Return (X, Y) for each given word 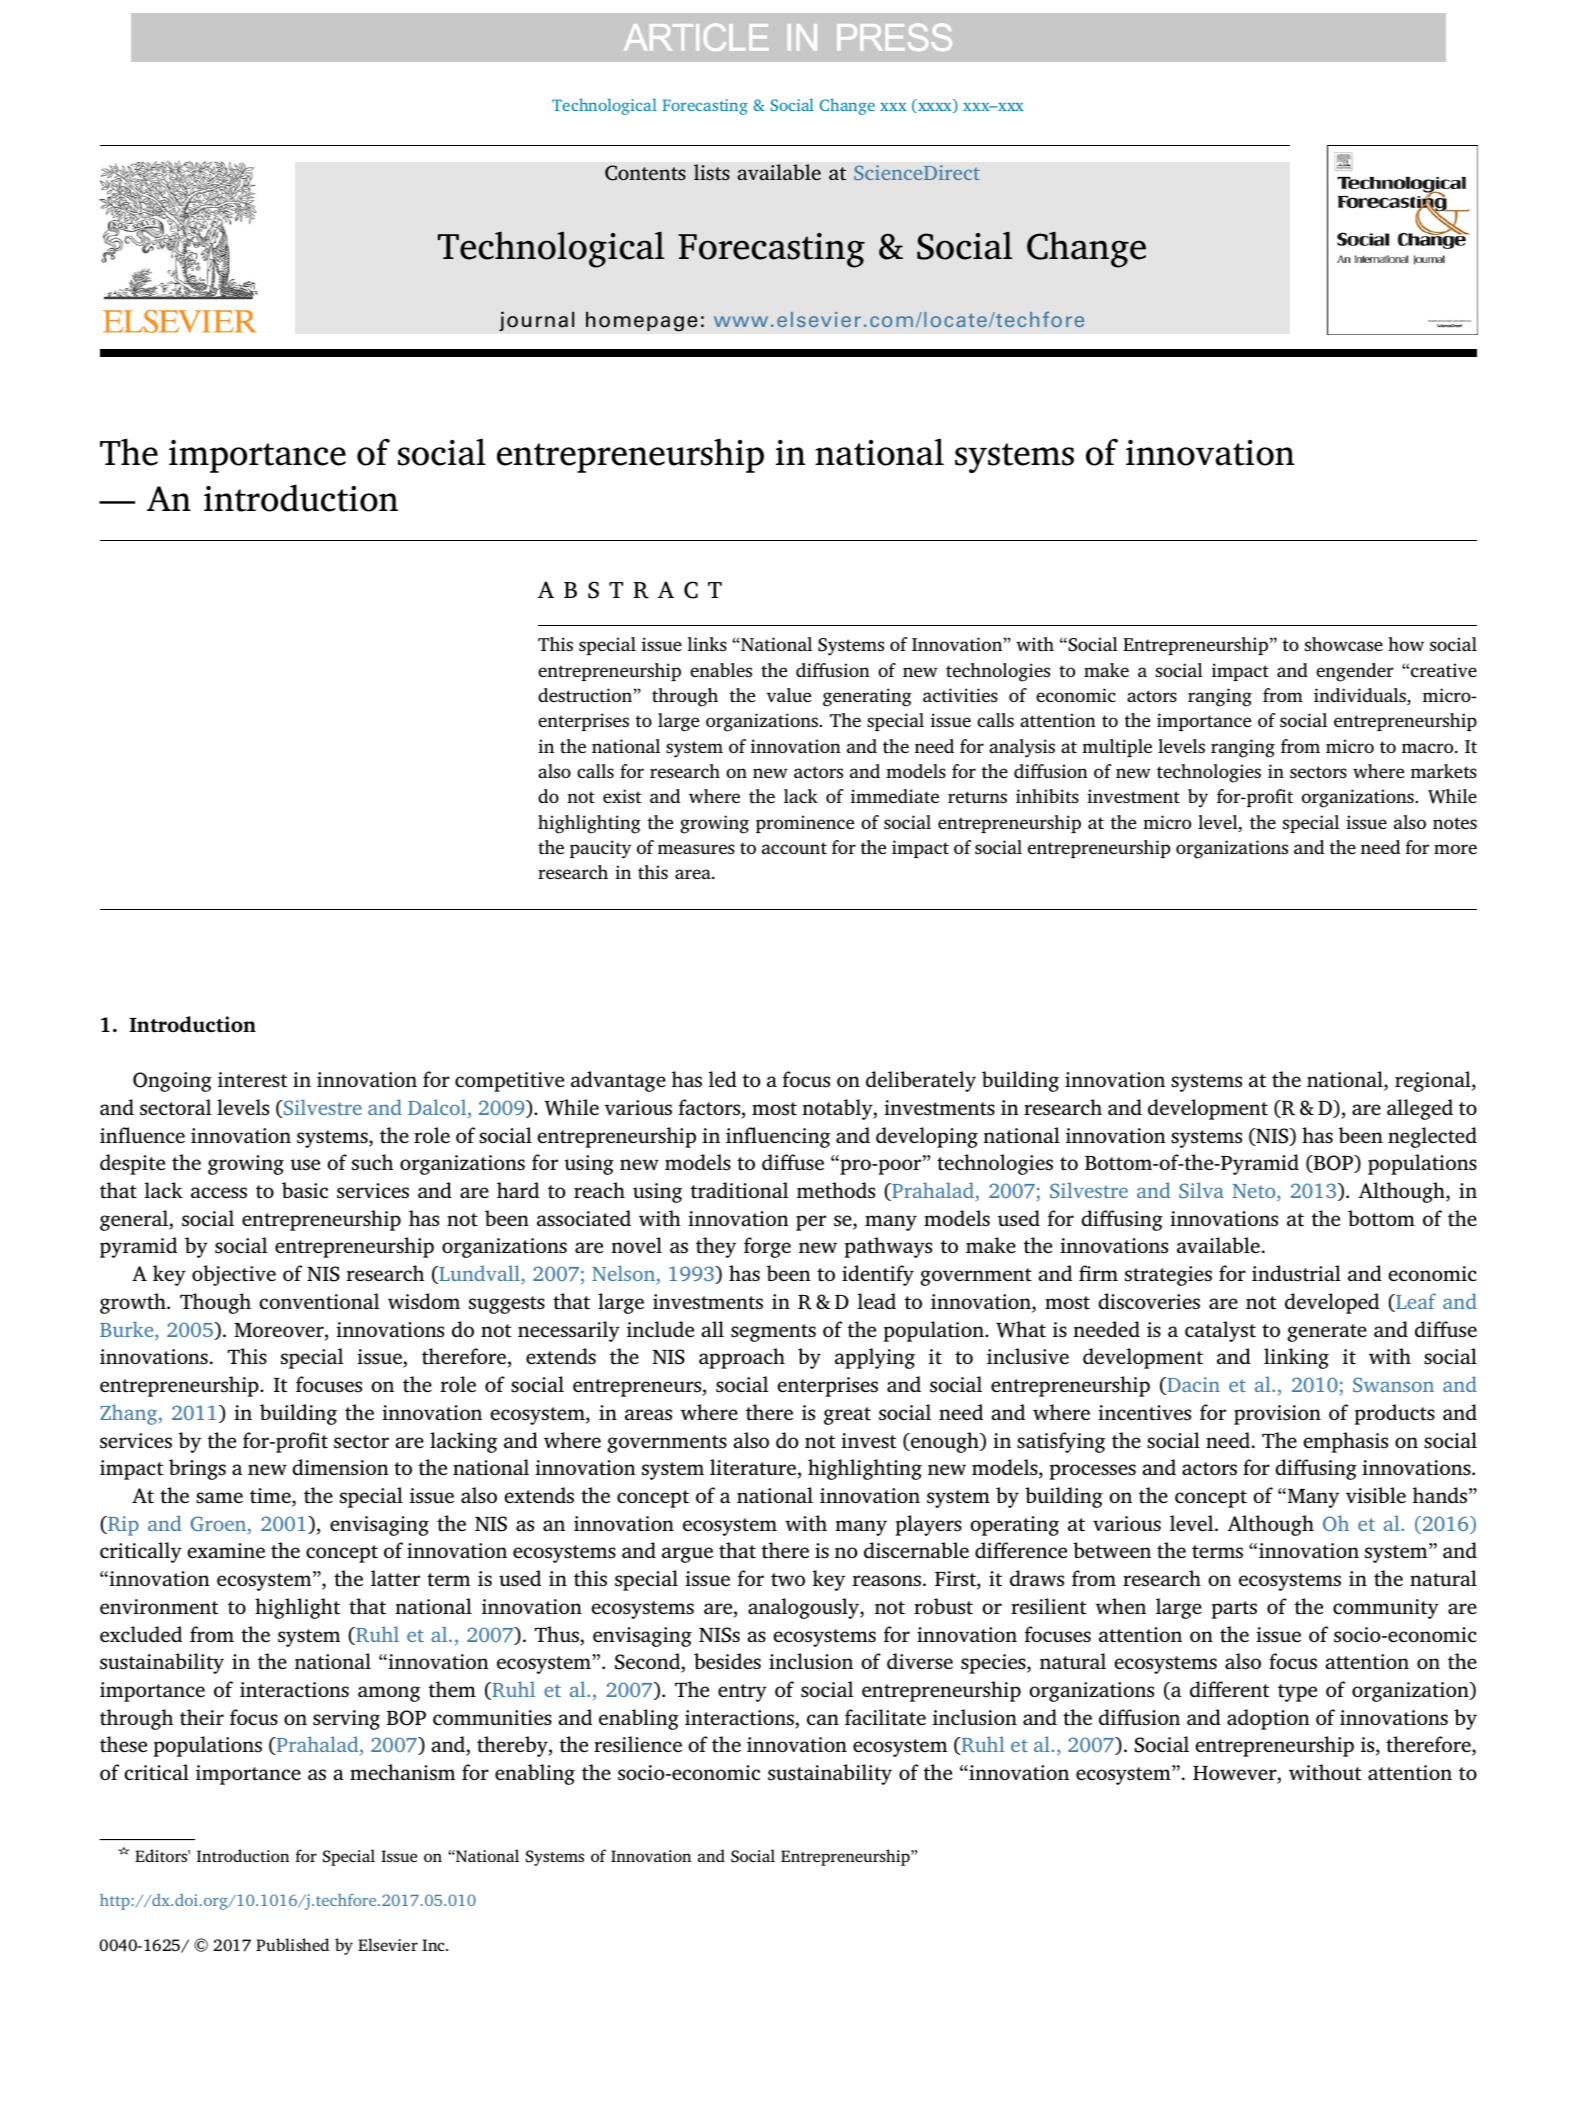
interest (252, 1080)
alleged (1420, 1109)
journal (536, 321)
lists (712, 172)
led (723, 1079)
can (823, 1720)
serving (346, 1720)
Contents (645, 173)
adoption (1268, 1719)
